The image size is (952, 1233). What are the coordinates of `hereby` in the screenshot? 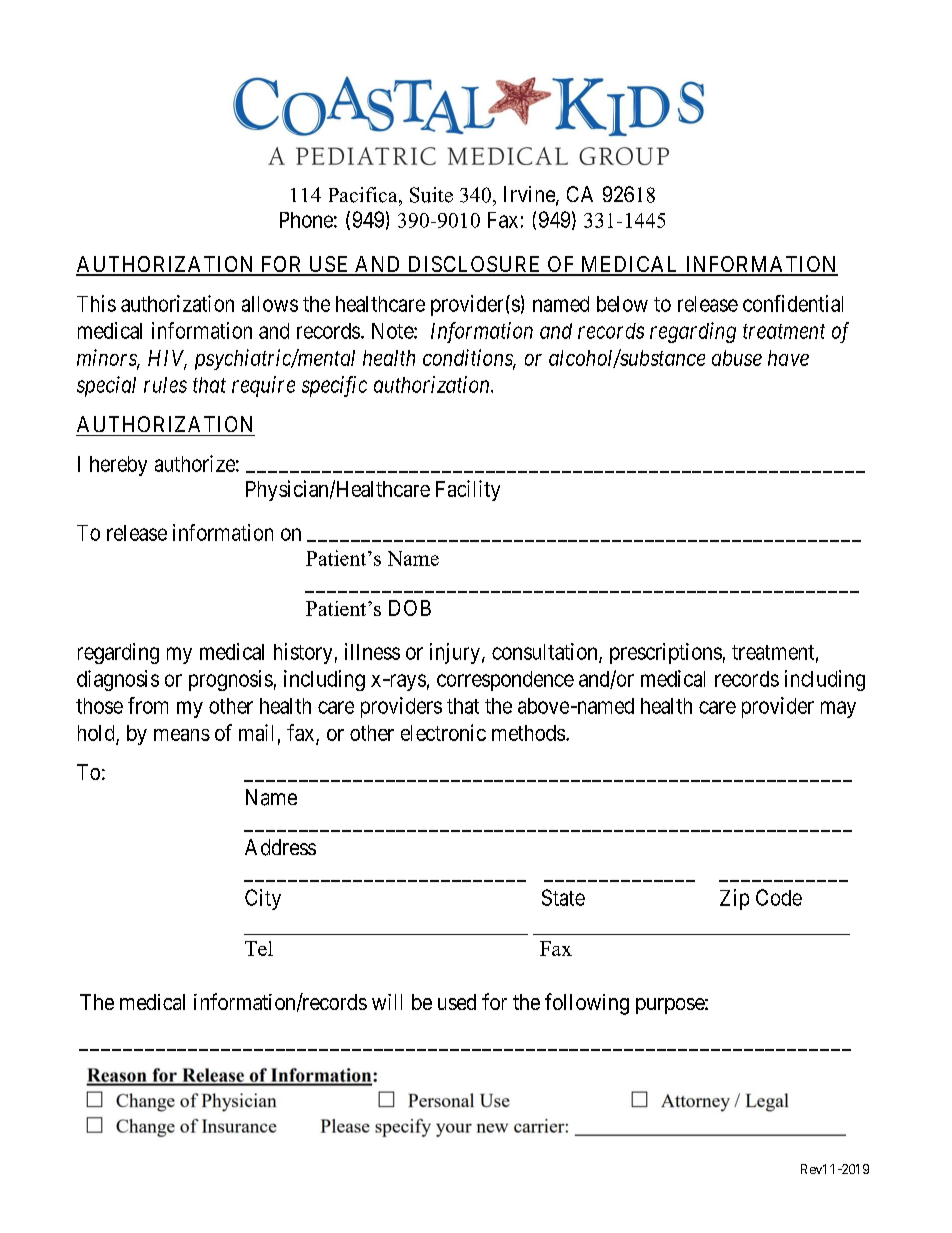 It's located at (118, 466).
